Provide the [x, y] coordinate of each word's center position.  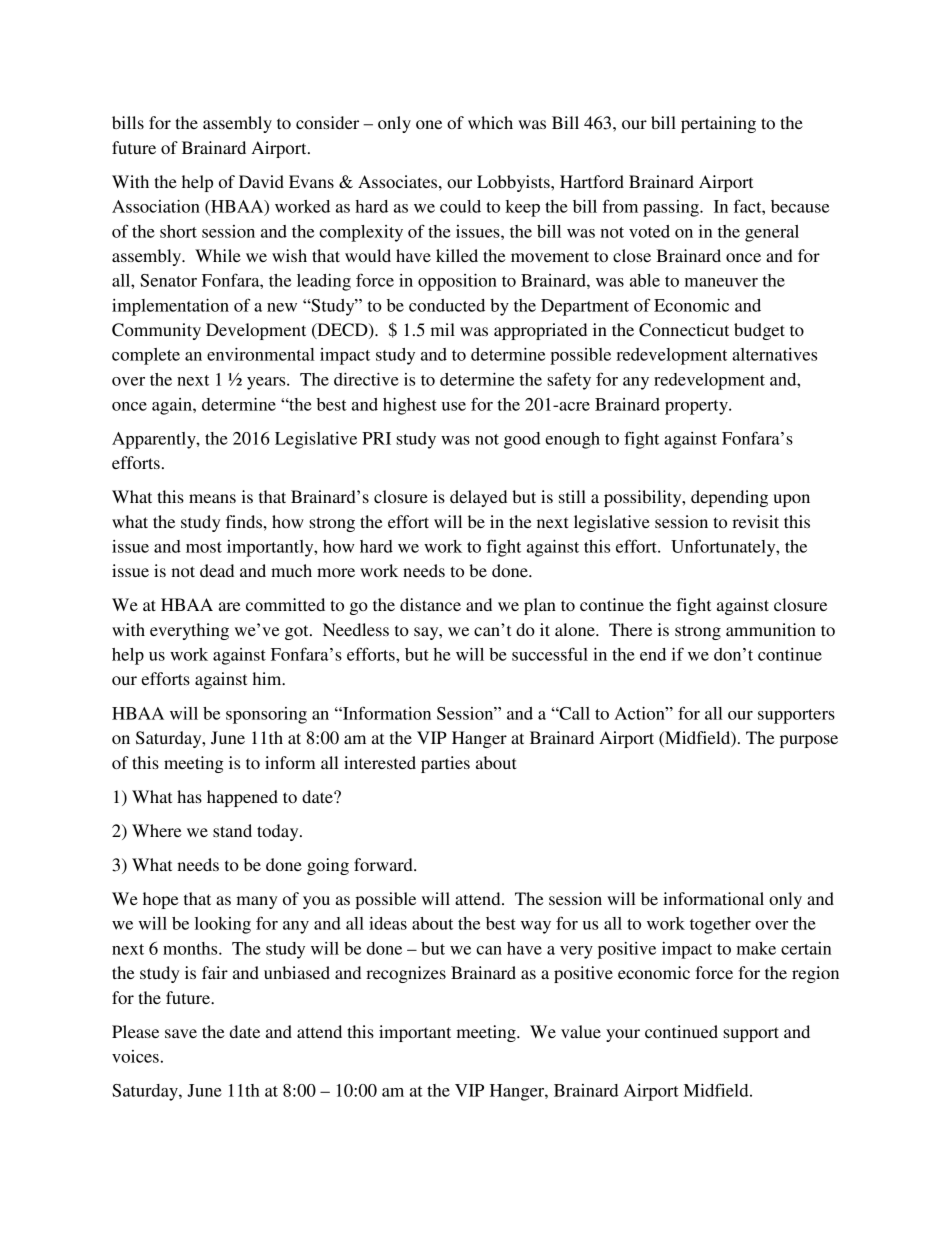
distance [430, 604]
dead [217, 570]
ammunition [771, 629]
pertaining [718, 124]
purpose [809, 741]
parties [445, 764]
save [181, 1033]
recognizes [406, 974]
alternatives [774, 354]
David [261, 181]
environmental [261, 354]
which [490, 122]
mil [443, 329]
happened [242, 798]
